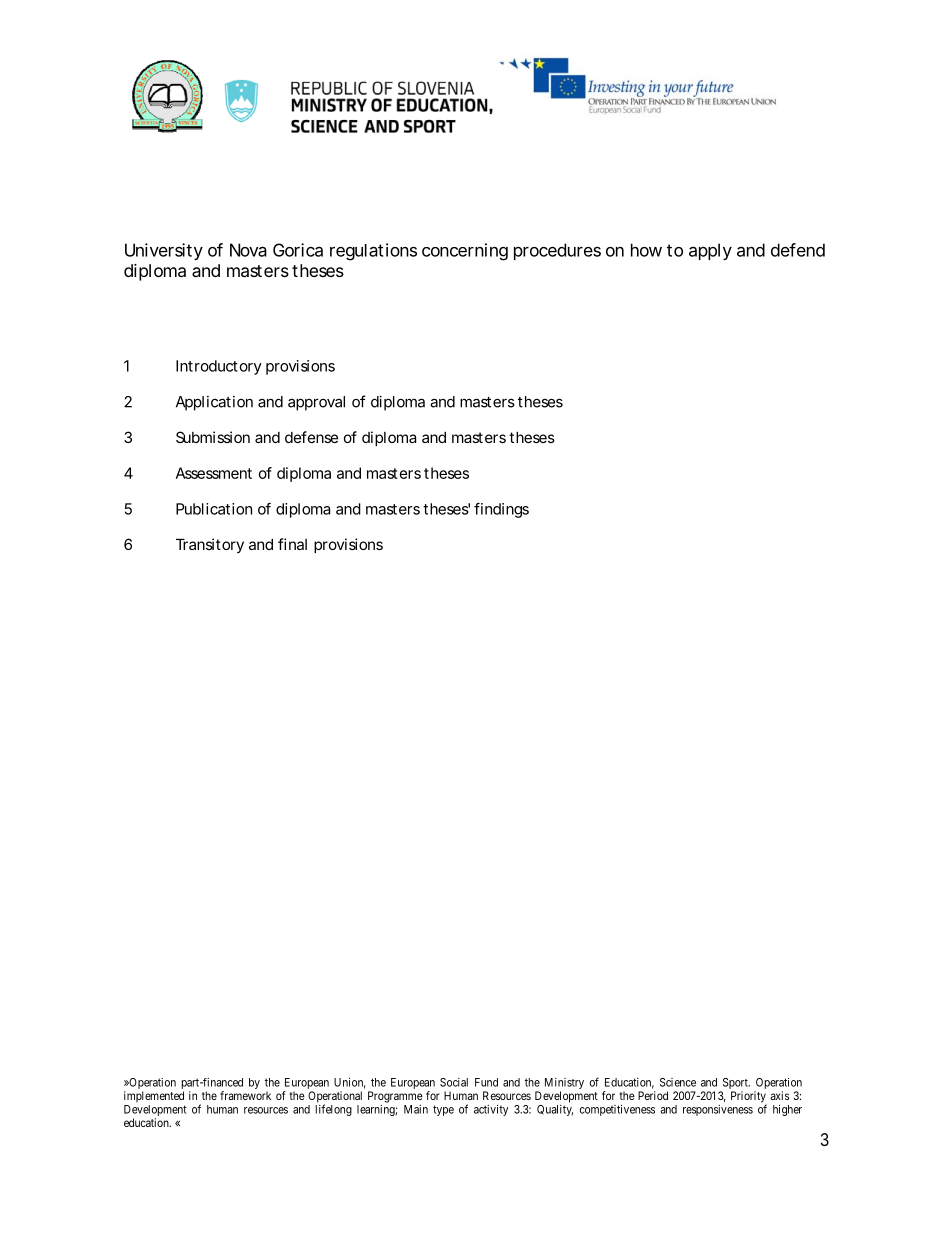  I want to click on defense, so click(311, 437).
